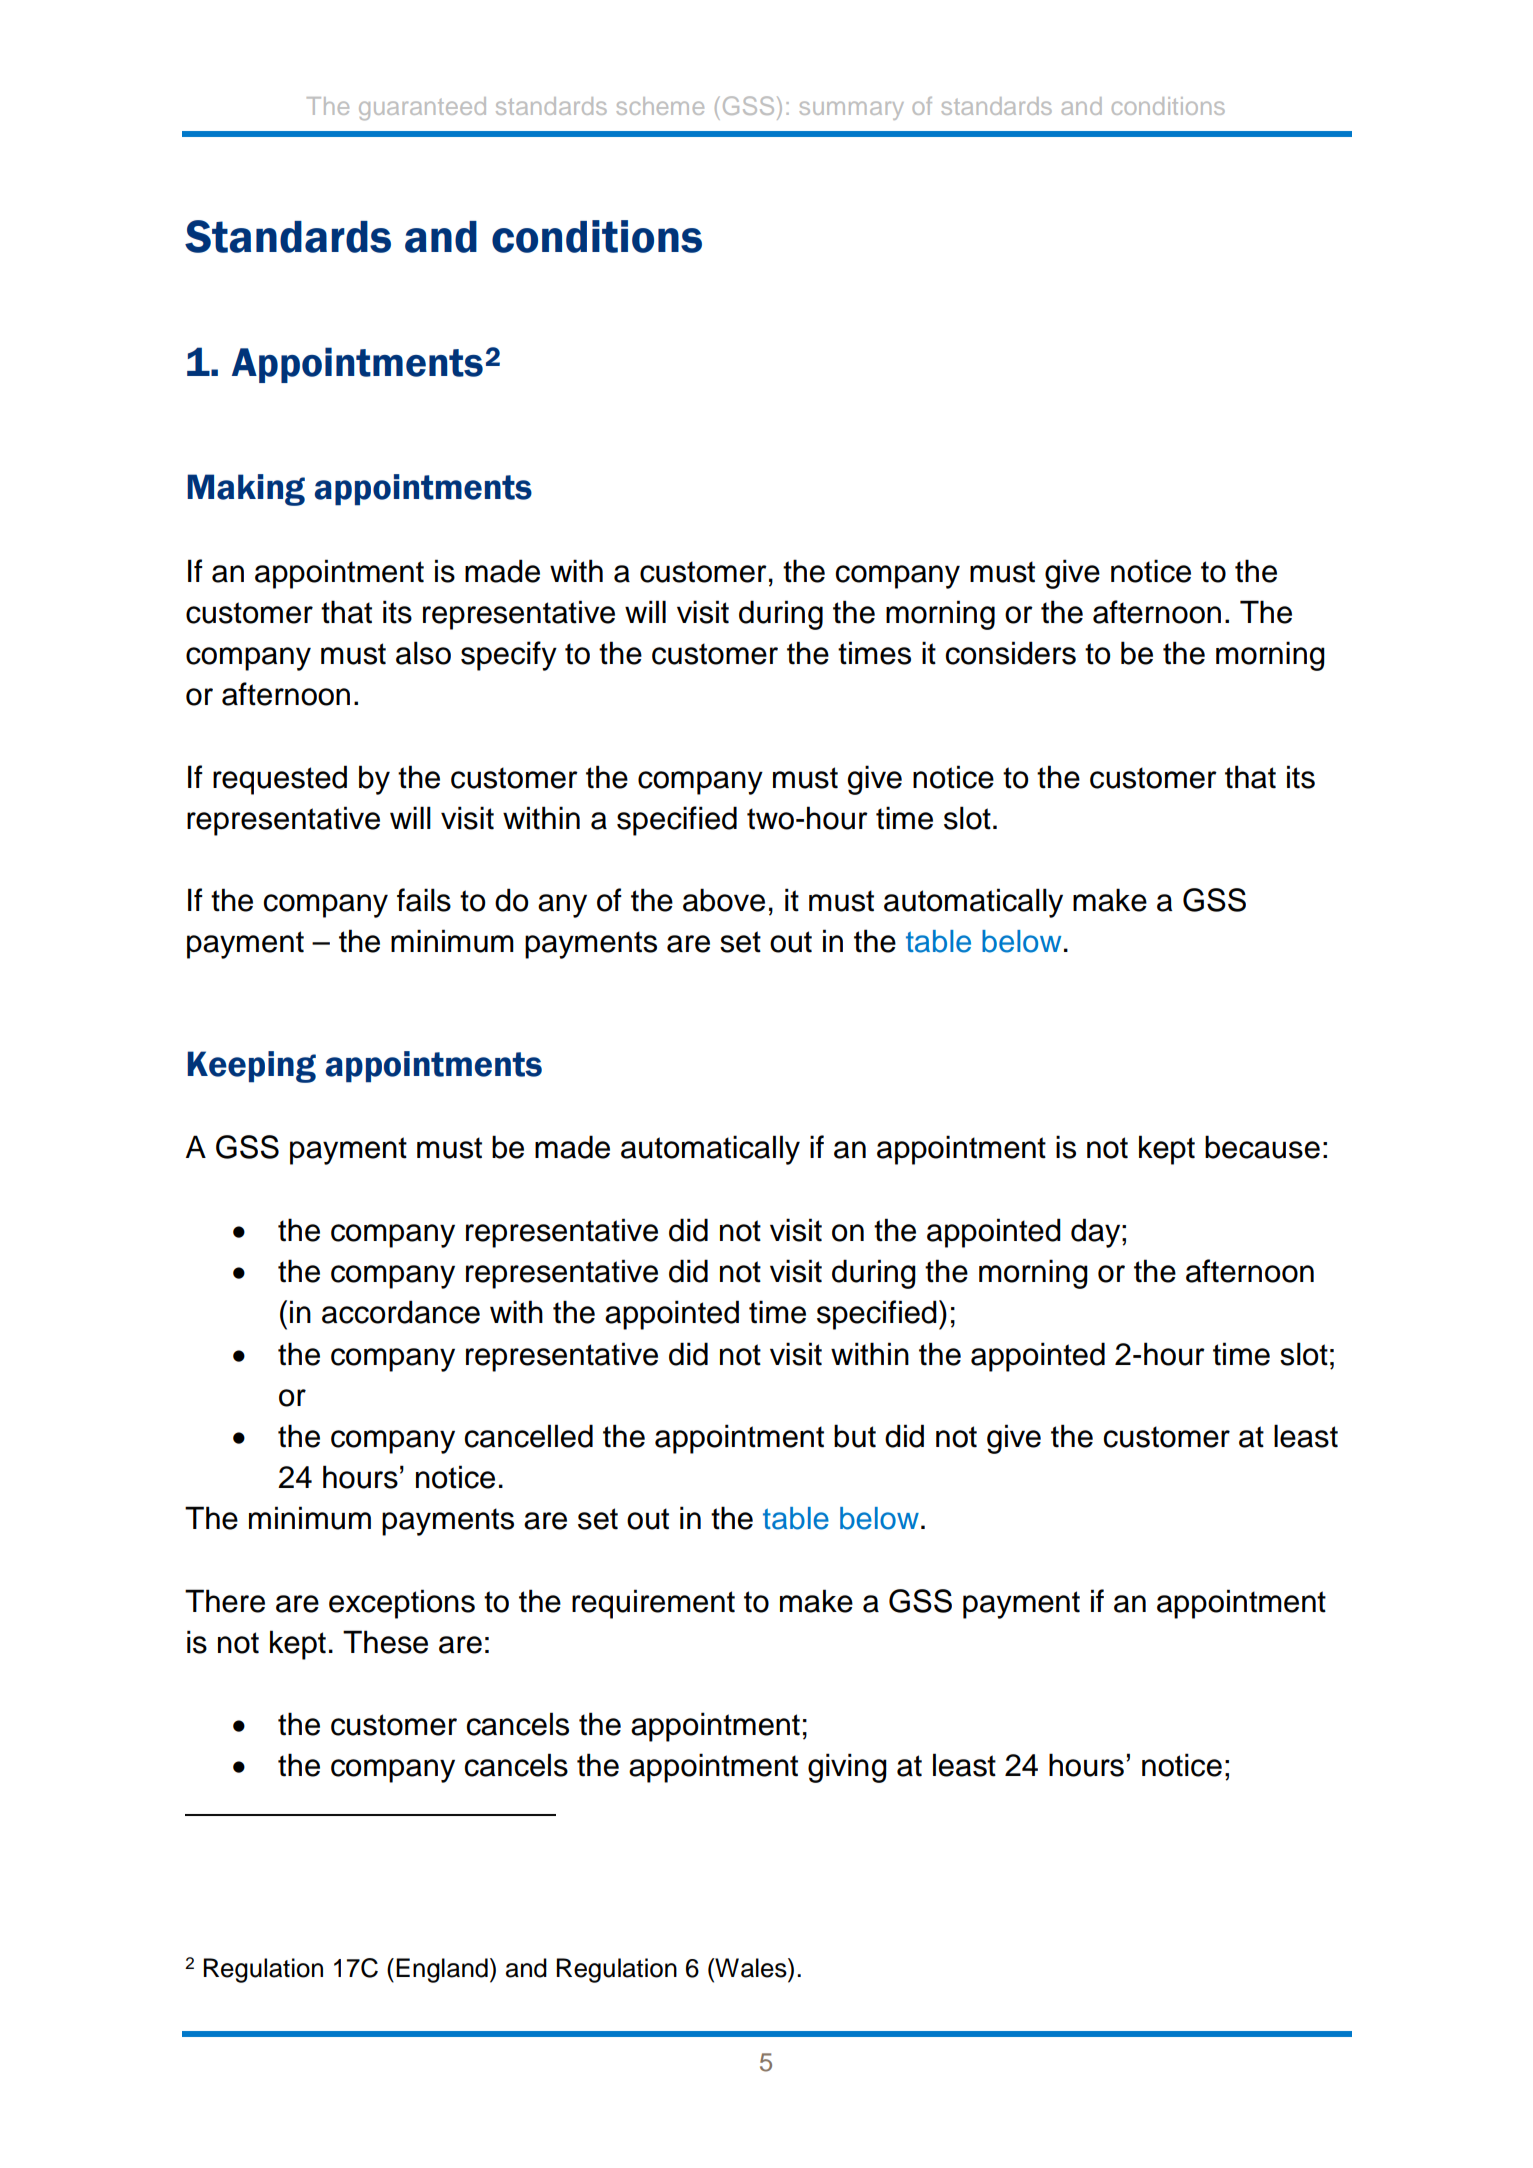 The width and height of the screenshot is (1533, 2168). What do you see at coordinates (751, 1968) in the screenshot?
I see `Wales` at bounding box center [751, 1968].
